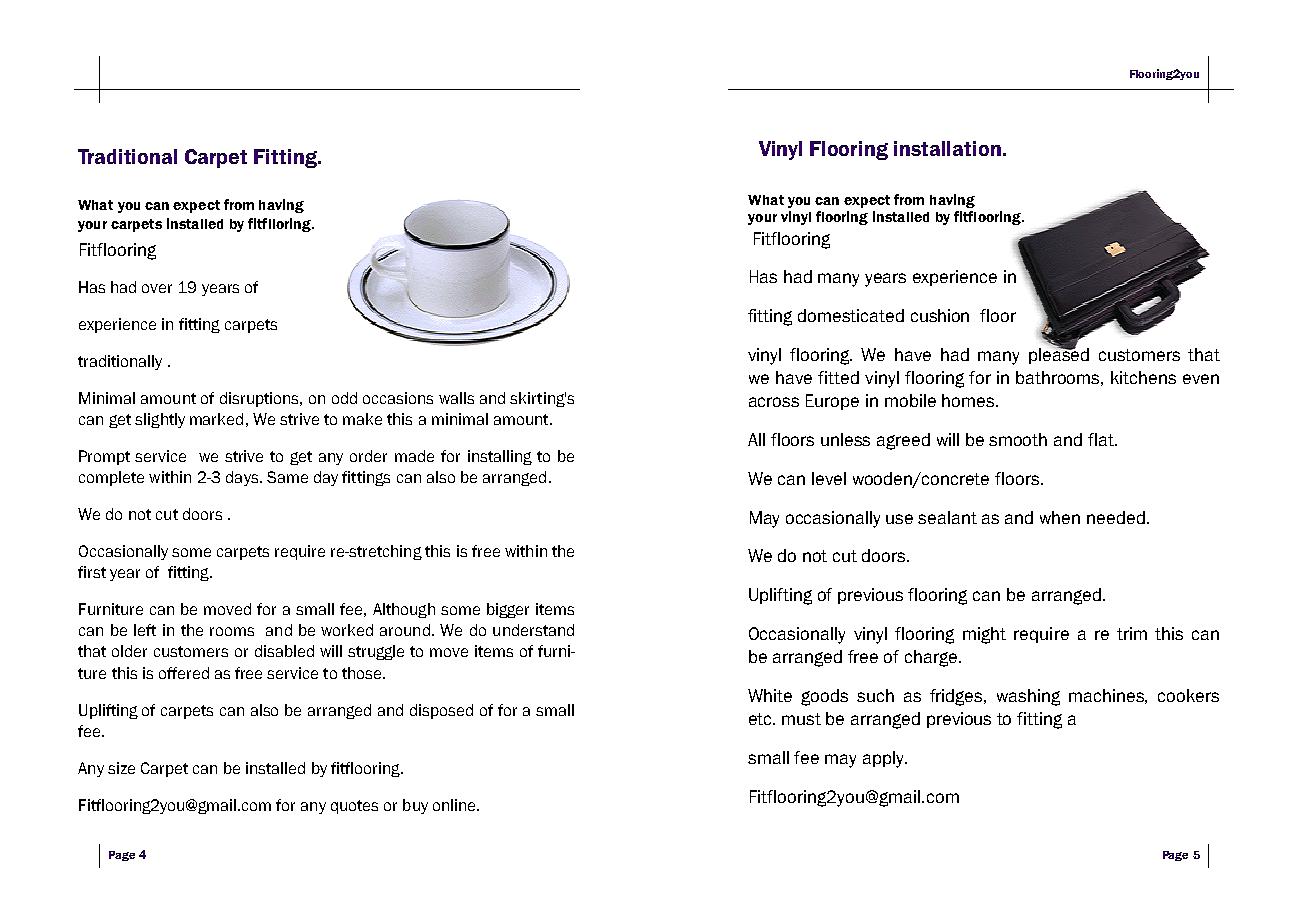  What do you see at coordinates (243, 478) in the screenshot?
I see `days` at bounding box center [243, 478].
